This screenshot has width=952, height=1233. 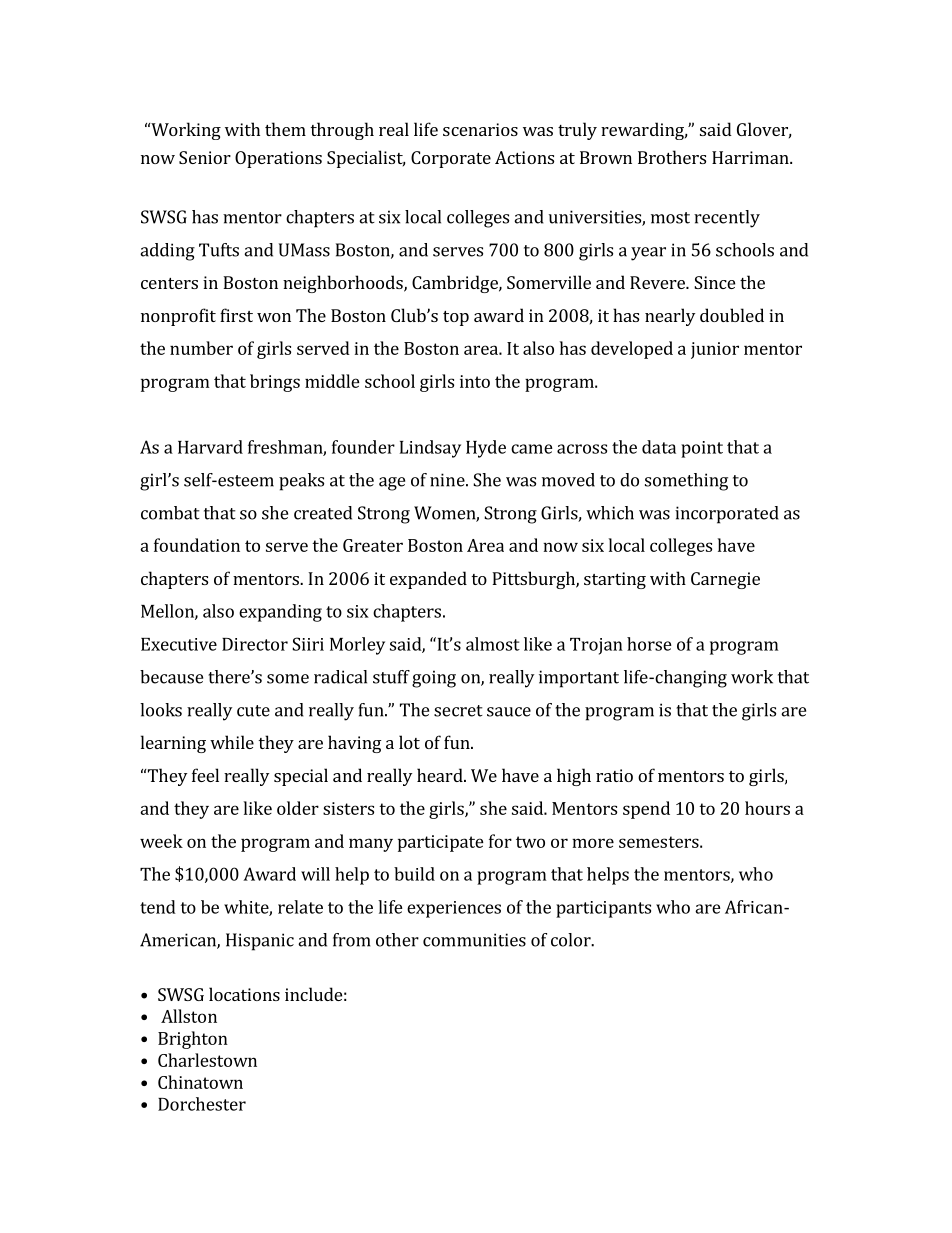 I want to click on experiences, so click(x=454, y=909).
